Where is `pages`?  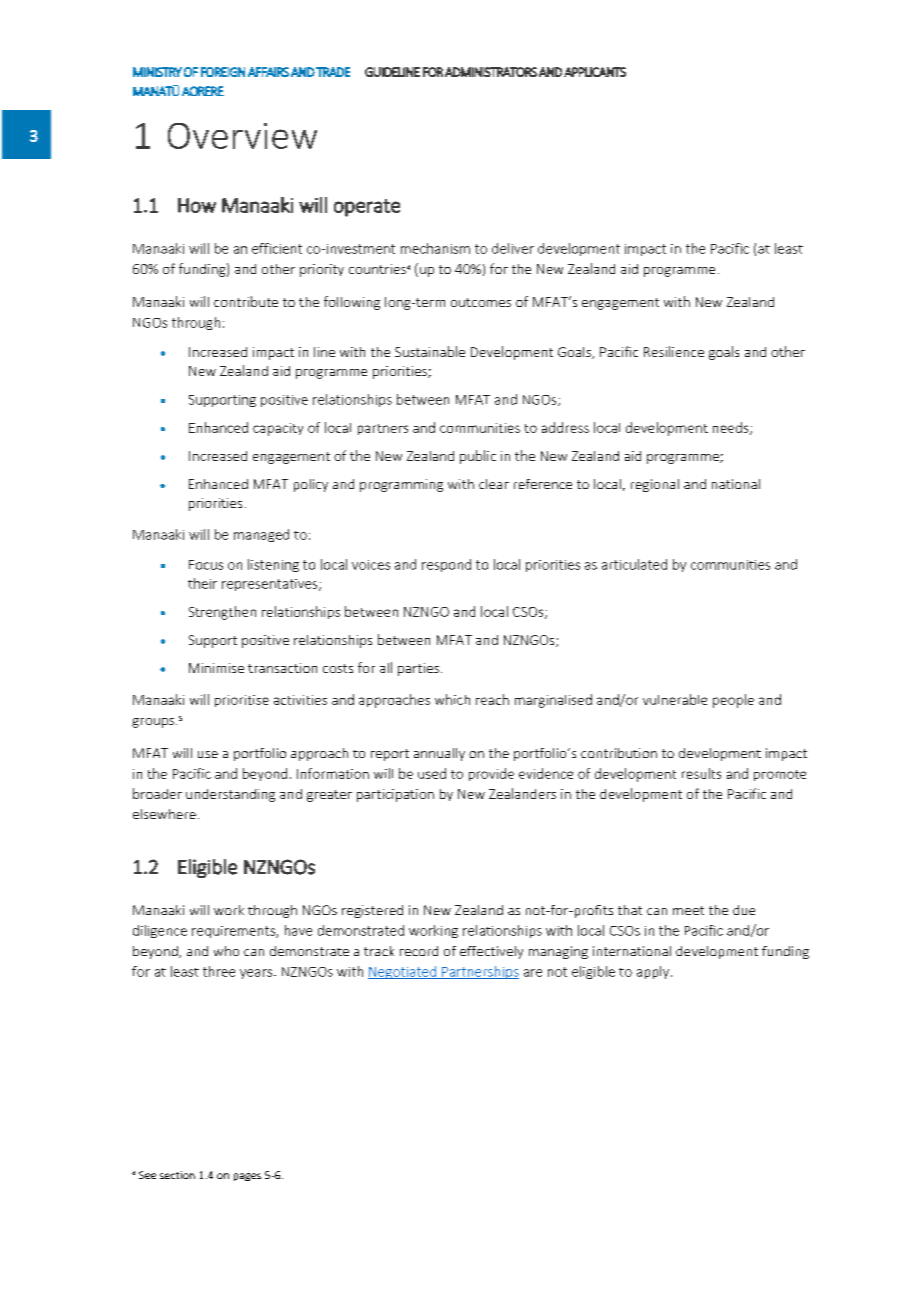 pages is located at coordinates (247, 1177).
